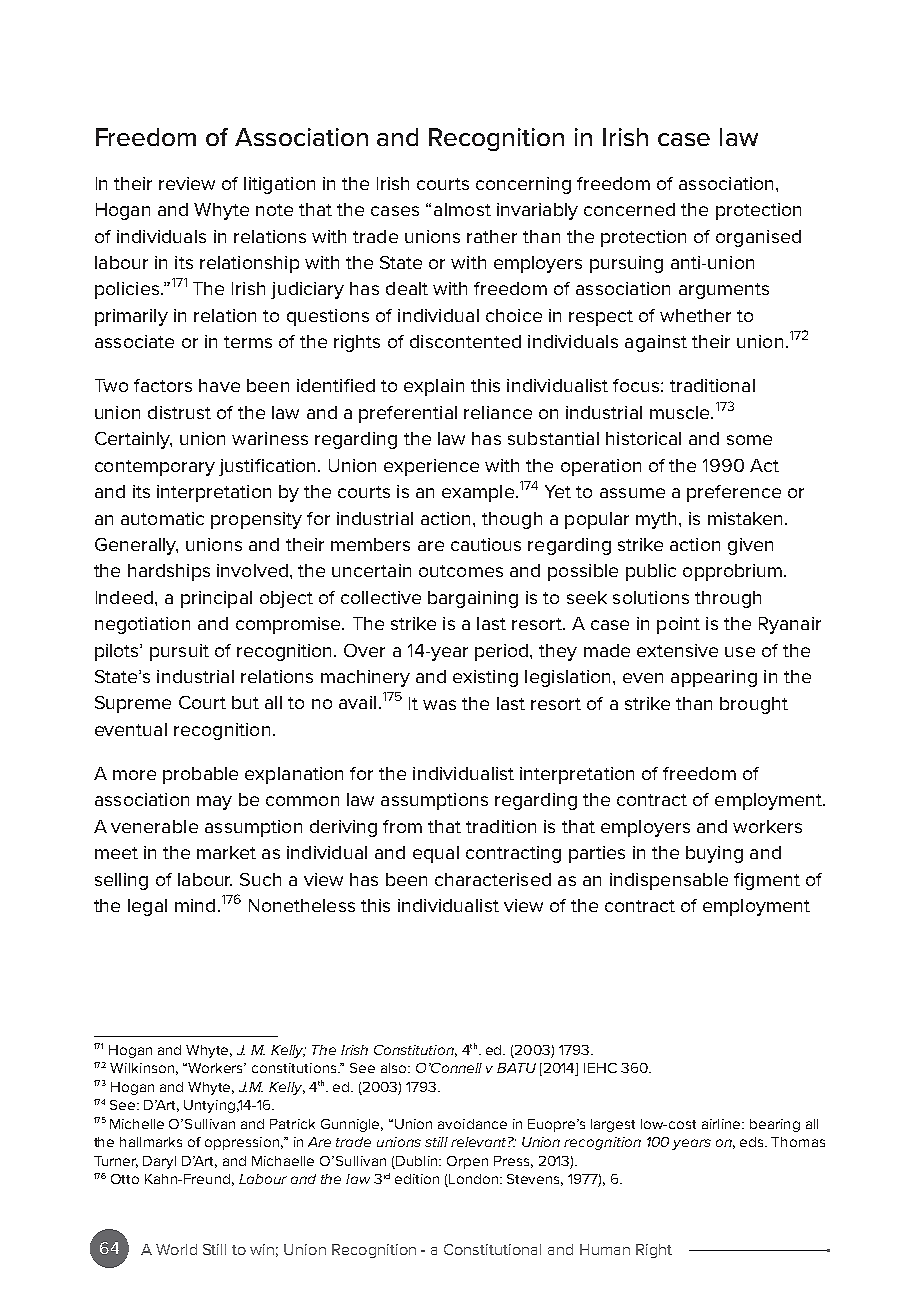 Image resolution: width=924 pixels, height=1311 pixels. What do you see at coordinates (274, 210) in the page?
I see `note` at bounding box center [274, 210].
